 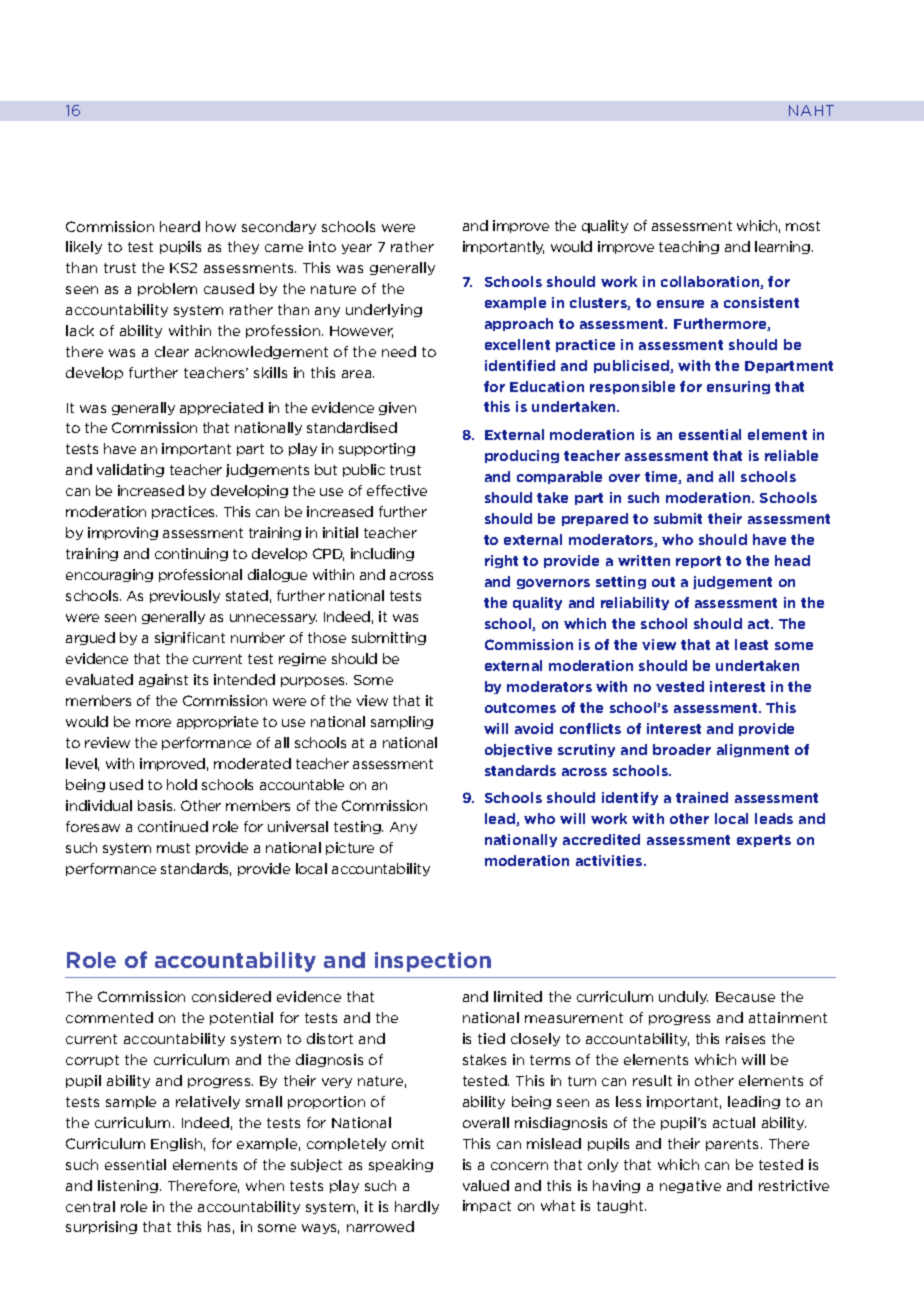 What do you see at coordinates (811, 110) in the screenshot?
I see `NAHT` at bounding box center [811, 110].
